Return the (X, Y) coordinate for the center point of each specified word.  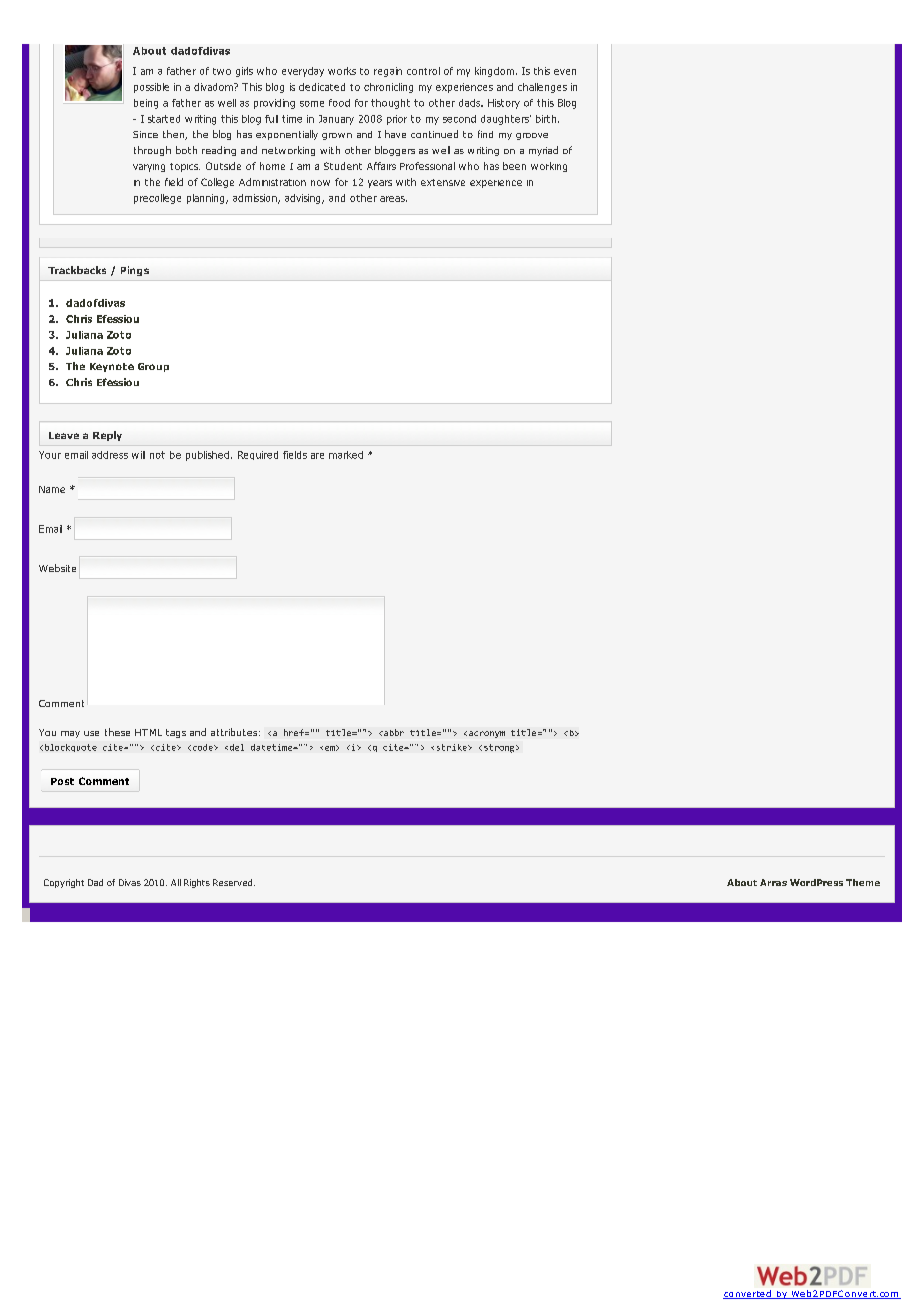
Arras (773, 882)
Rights (197, 883)
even (565, 72)
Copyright (64, 883)
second (459, 119)
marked (346, 455)
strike (453, 747)
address (110, 455)
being (146, 104)
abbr (393, 732)
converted (748, 1294)
